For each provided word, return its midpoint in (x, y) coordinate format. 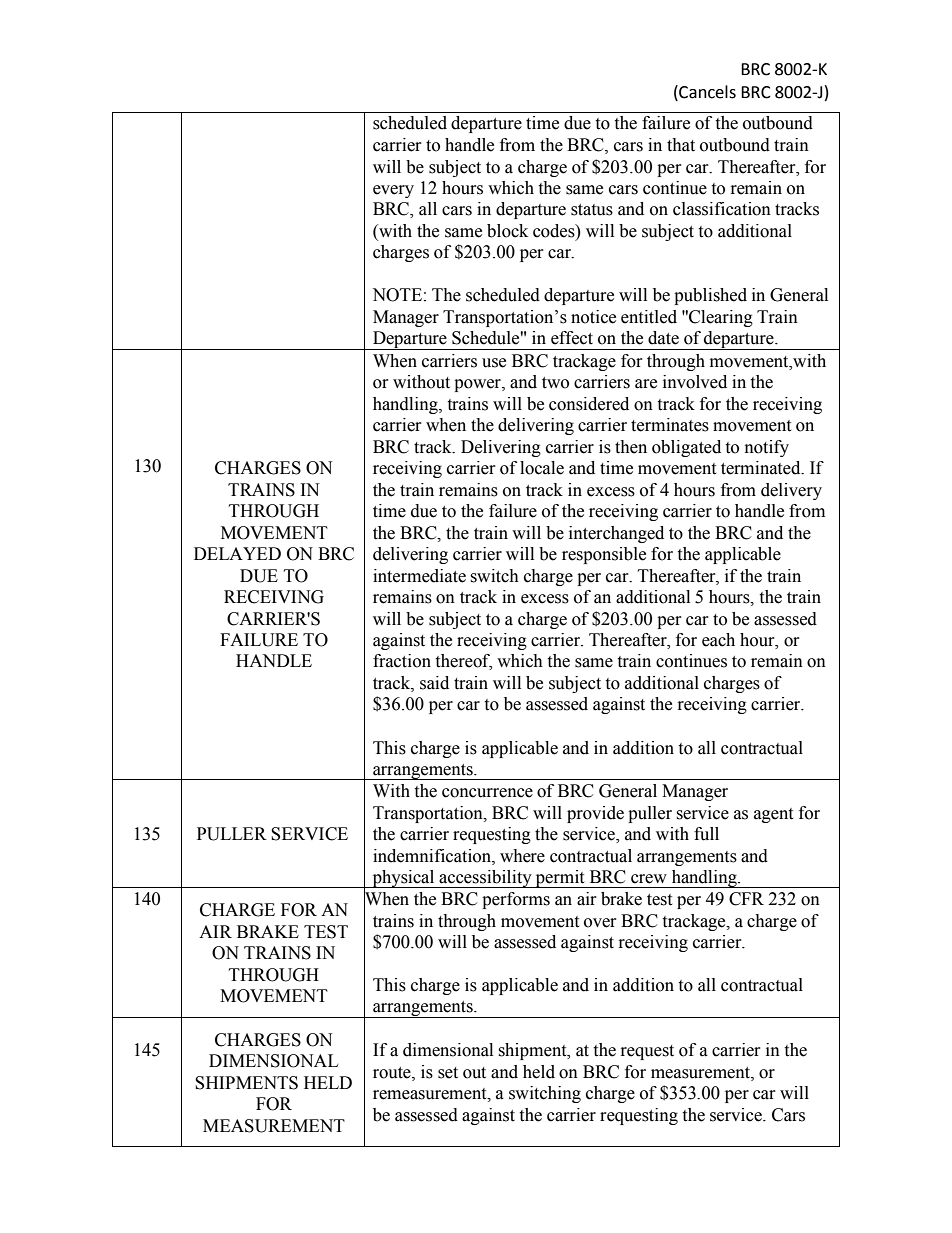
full (706, 834)
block (507, 231)
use (494, 363)
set (448, 1073)
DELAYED (237, 553)
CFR (746, 899)
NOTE (397, 295)
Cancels (706, 92)
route (393, 1073)
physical (403, 879)
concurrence (487, 793)
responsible (604, 555)
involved (695, 382)
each (718, 640)
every (393, 191)
